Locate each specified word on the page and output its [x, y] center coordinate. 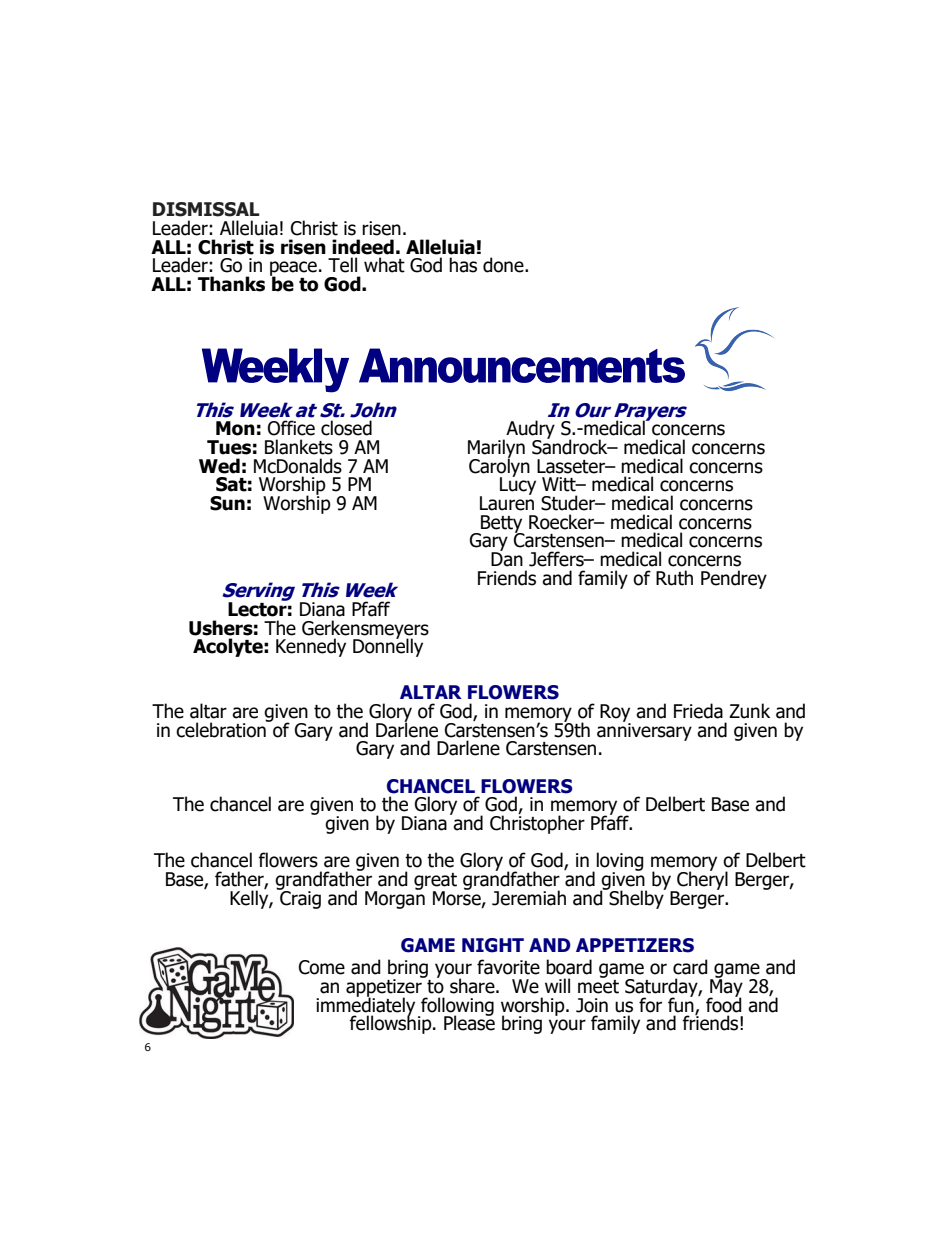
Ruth [674, 578]
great [435, 882]
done [504, 265]
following [456, 1007]
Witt [560, 484]
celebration [222, 729]
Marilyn [496, 449]
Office [291, 428]
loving [619, 863]
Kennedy [311, 647]
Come [322, 967]
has [463, 265]
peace [293, 269]
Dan [507, 558]
